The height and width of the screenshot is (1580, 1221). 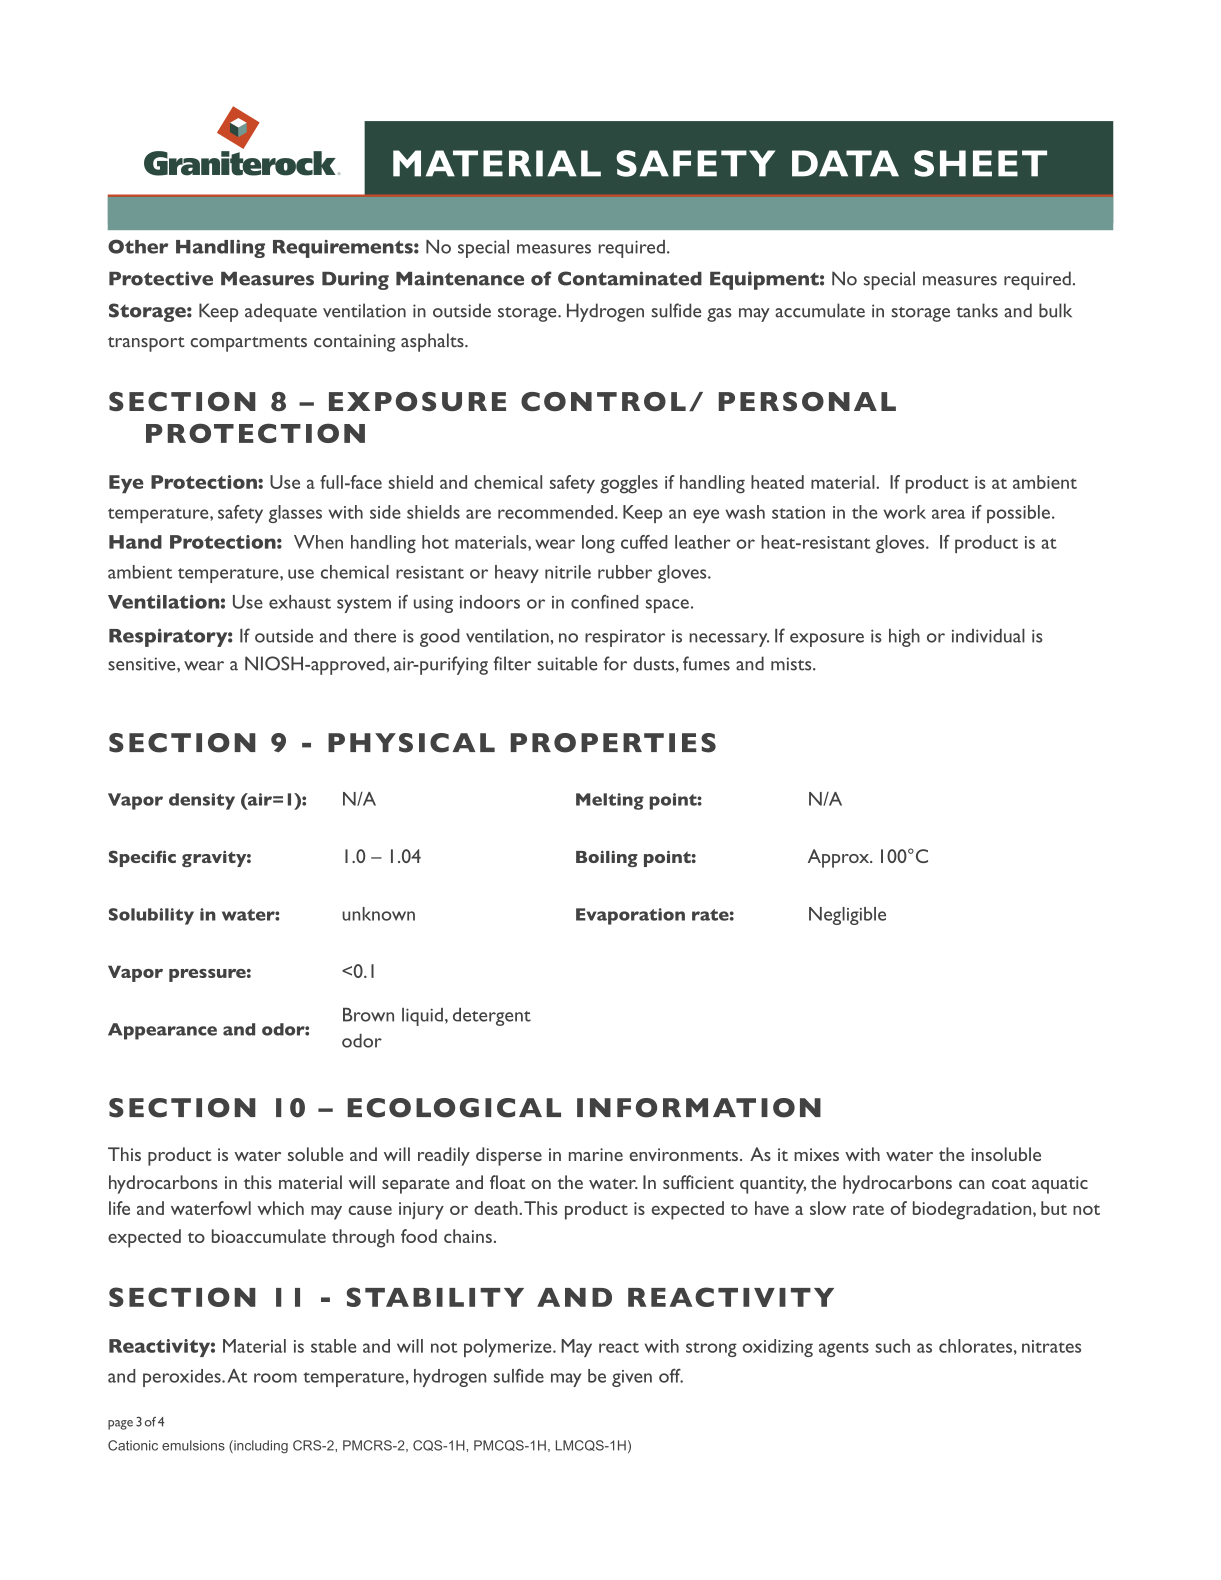 I want to click on suitable, so click(x=567, y=663).
